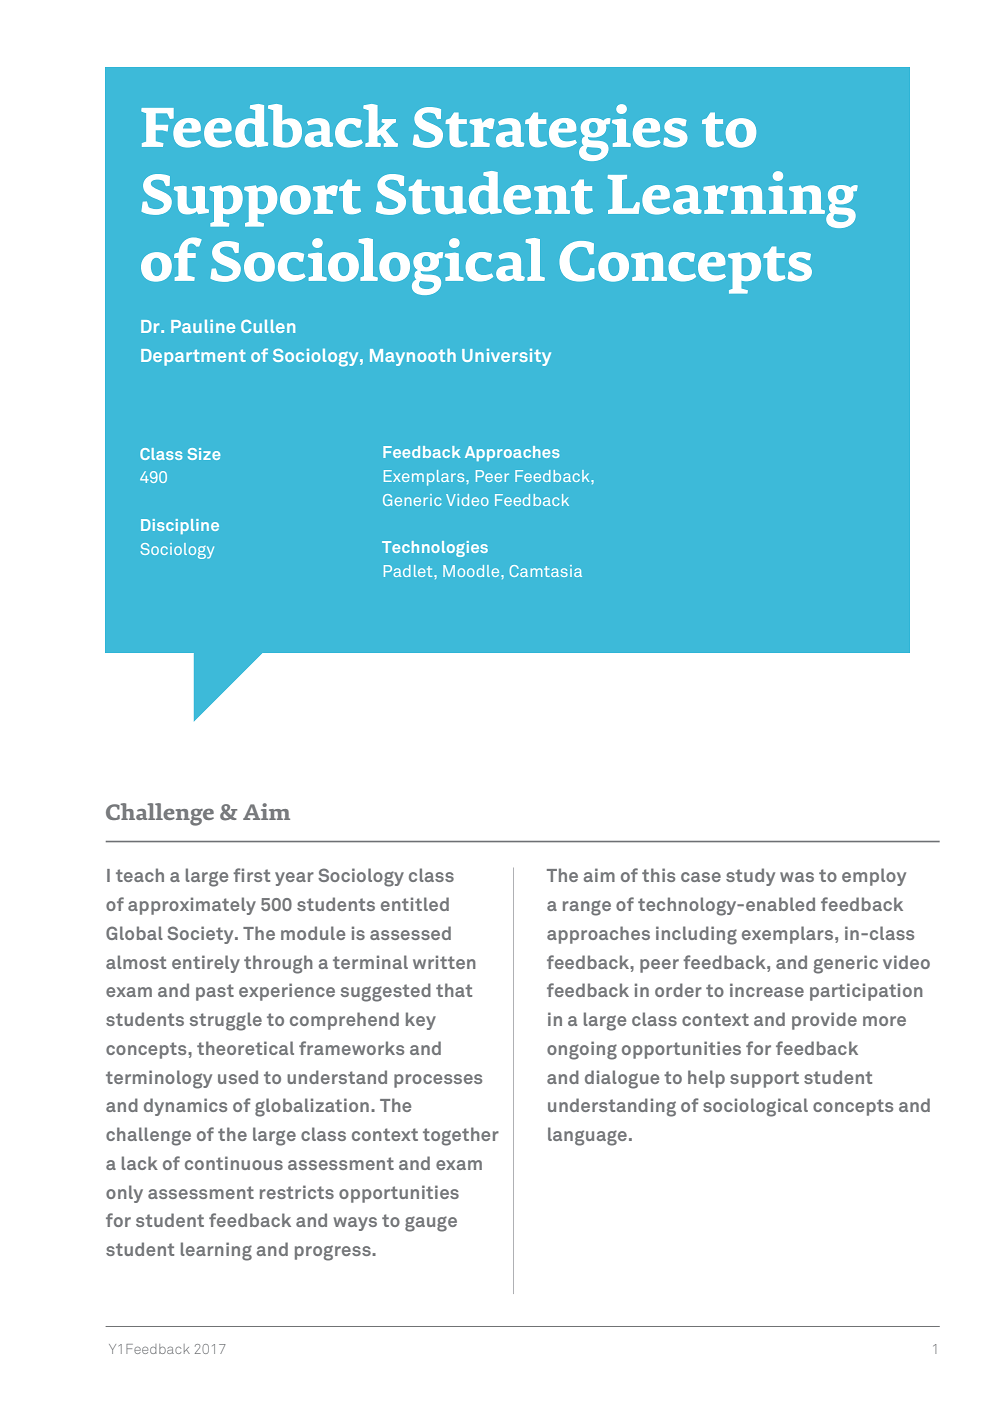 This screenshot has width=1007, height=1424. Describe the element at coordinates (550, 132) in the screenshot. I see `Strategies` at that location.
